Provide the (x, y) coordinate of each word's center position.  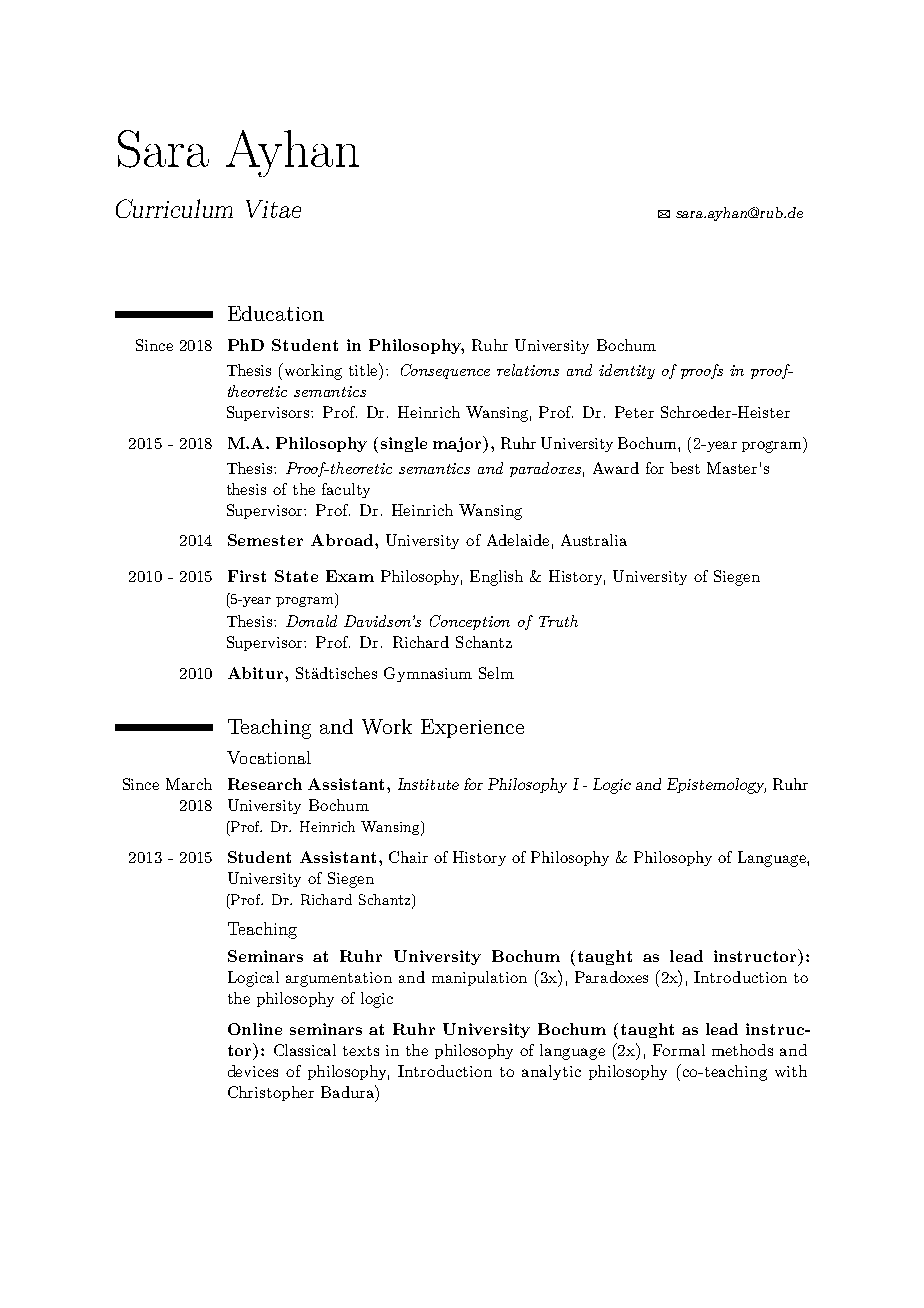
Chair (408, 857)
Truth (558, 621)
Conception (470, 622)
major (459, 444)
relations (528, 370)
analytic (551, 1072)
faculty (346, 490)
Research (265, 784)
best (685, 468)
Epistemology (716, 786)
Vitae (273, 209)
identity (627, 371)
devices (253, 1071)
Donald (311, 621)
